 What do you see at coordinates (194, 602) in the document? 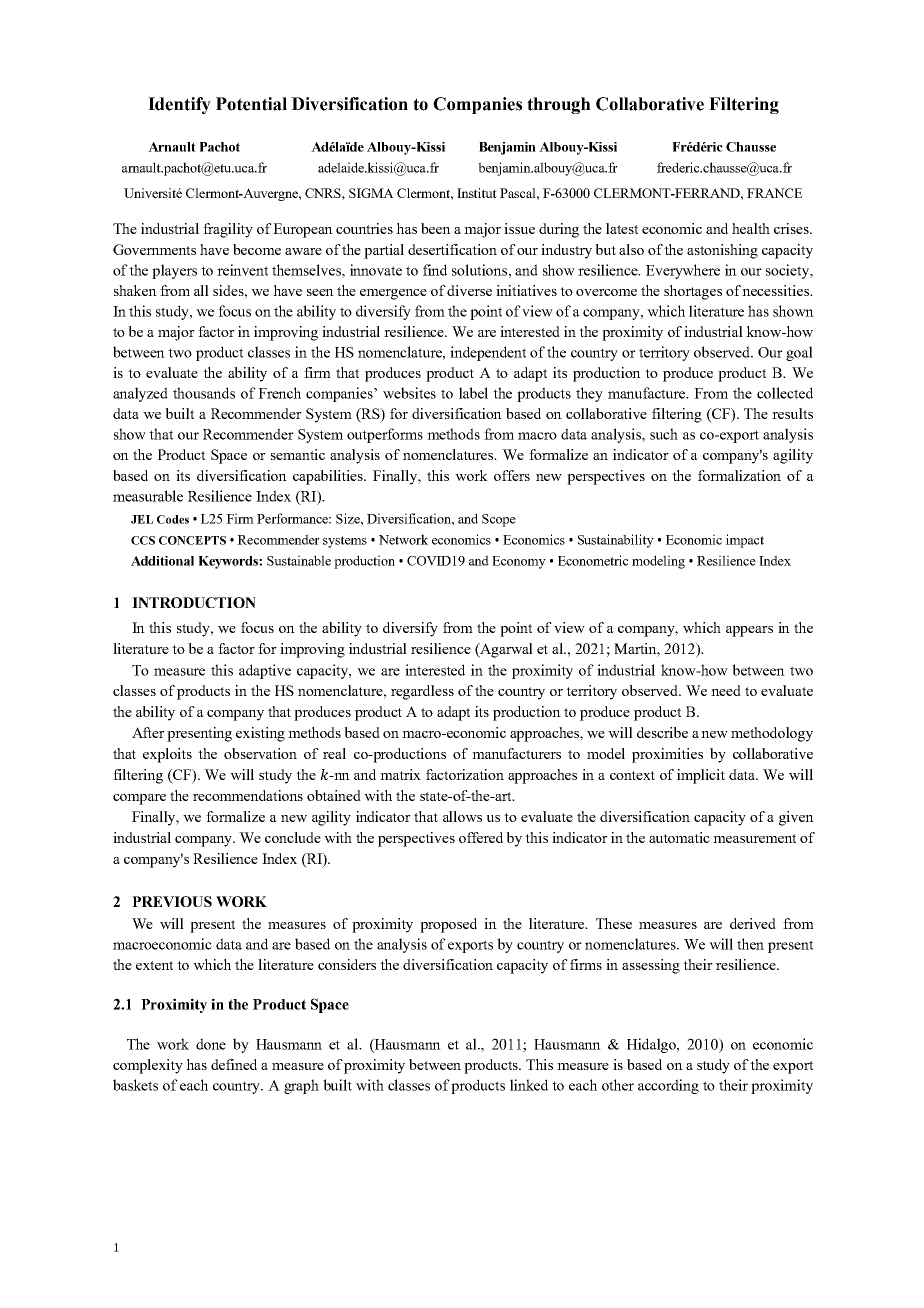
I see `INTRODUCTION` at bounding box center [194, 602].
